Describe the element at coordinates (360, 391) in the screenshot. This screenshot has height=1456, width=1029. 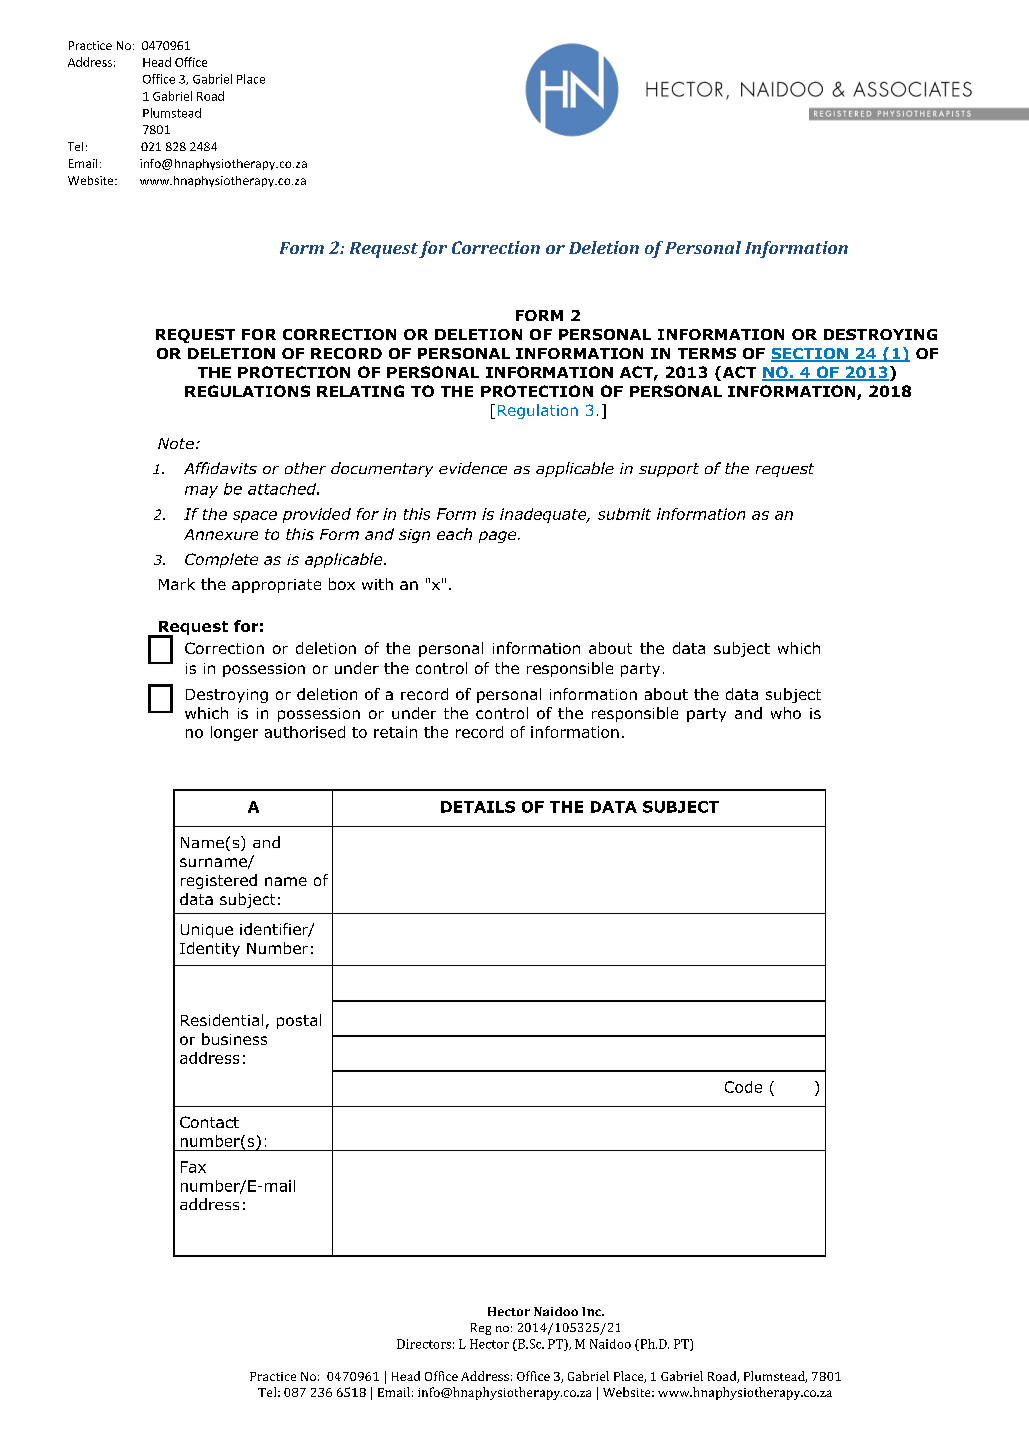
I see `RELATING` at that location.
